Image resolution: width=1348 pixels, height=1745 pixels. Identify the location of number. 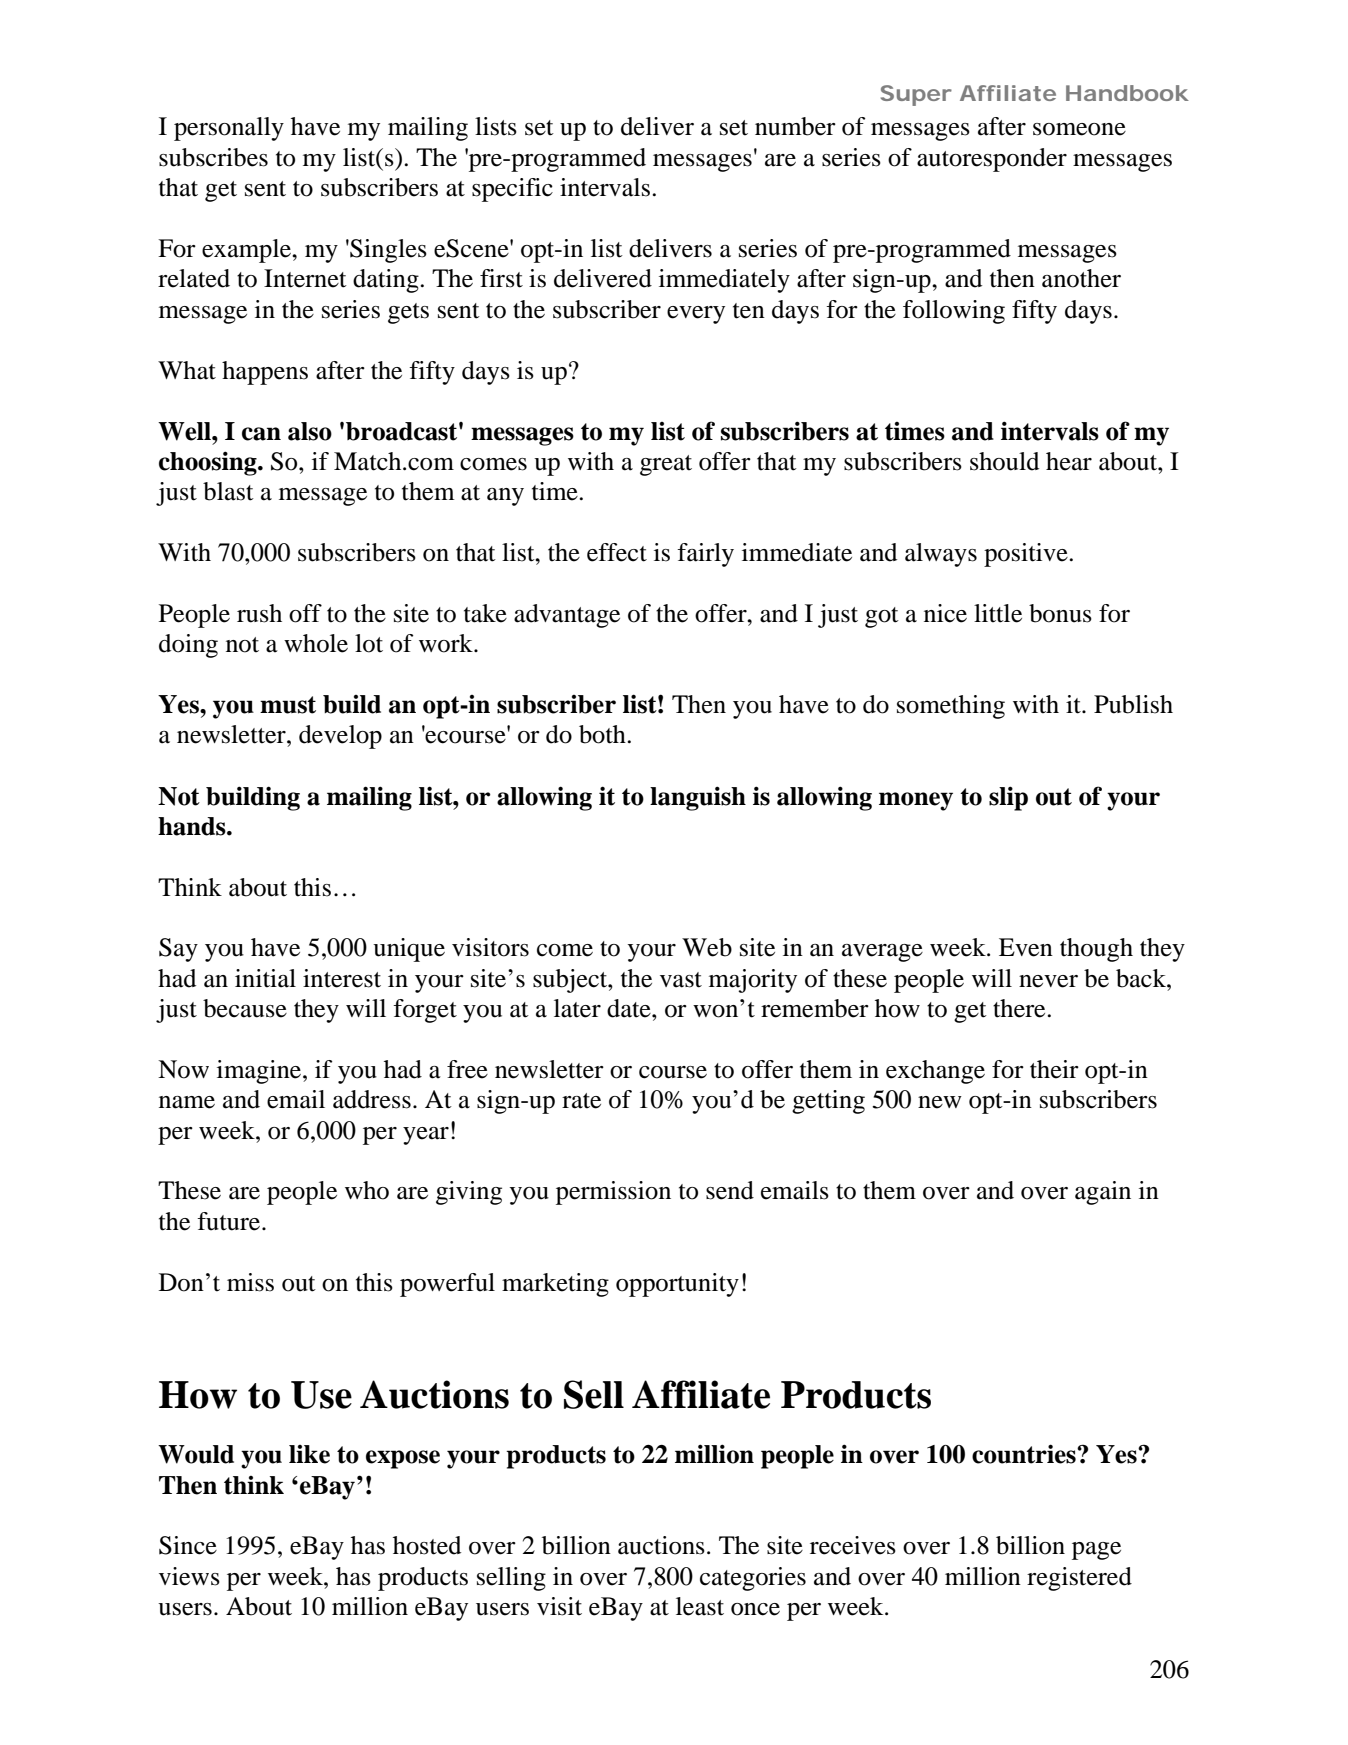
(795, 126).
